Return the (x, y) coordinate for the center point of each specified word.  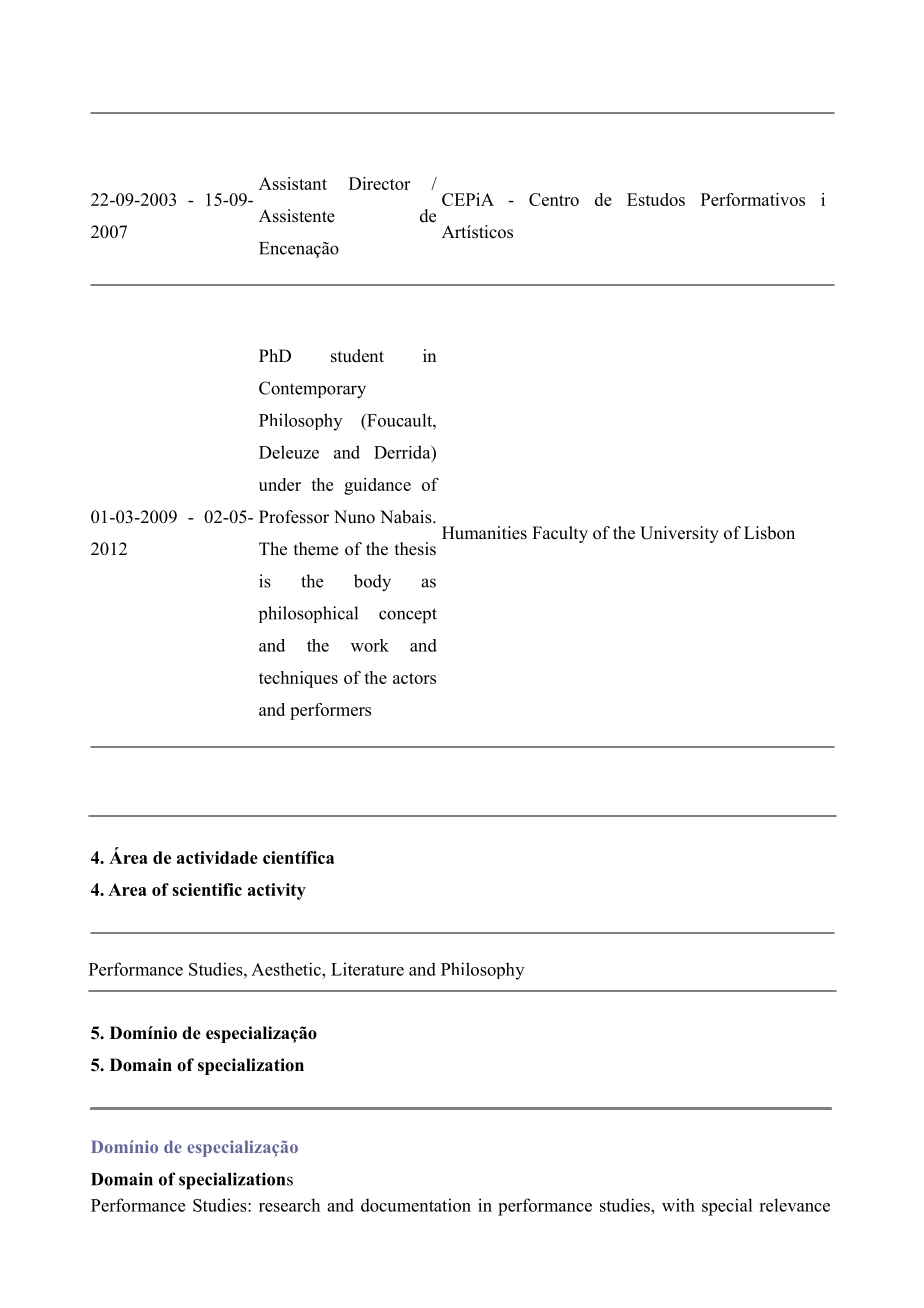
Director (379, 183)
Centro (554, 199)
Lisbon (769, 533)
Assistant (293, 183)
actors (414, 678)
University (679, 534)
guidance (377, 486)
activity (277, 891)
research (289, 1205)
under (280, 484)
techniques (298, 679)
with (678, 1205)
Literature (367, 969)
